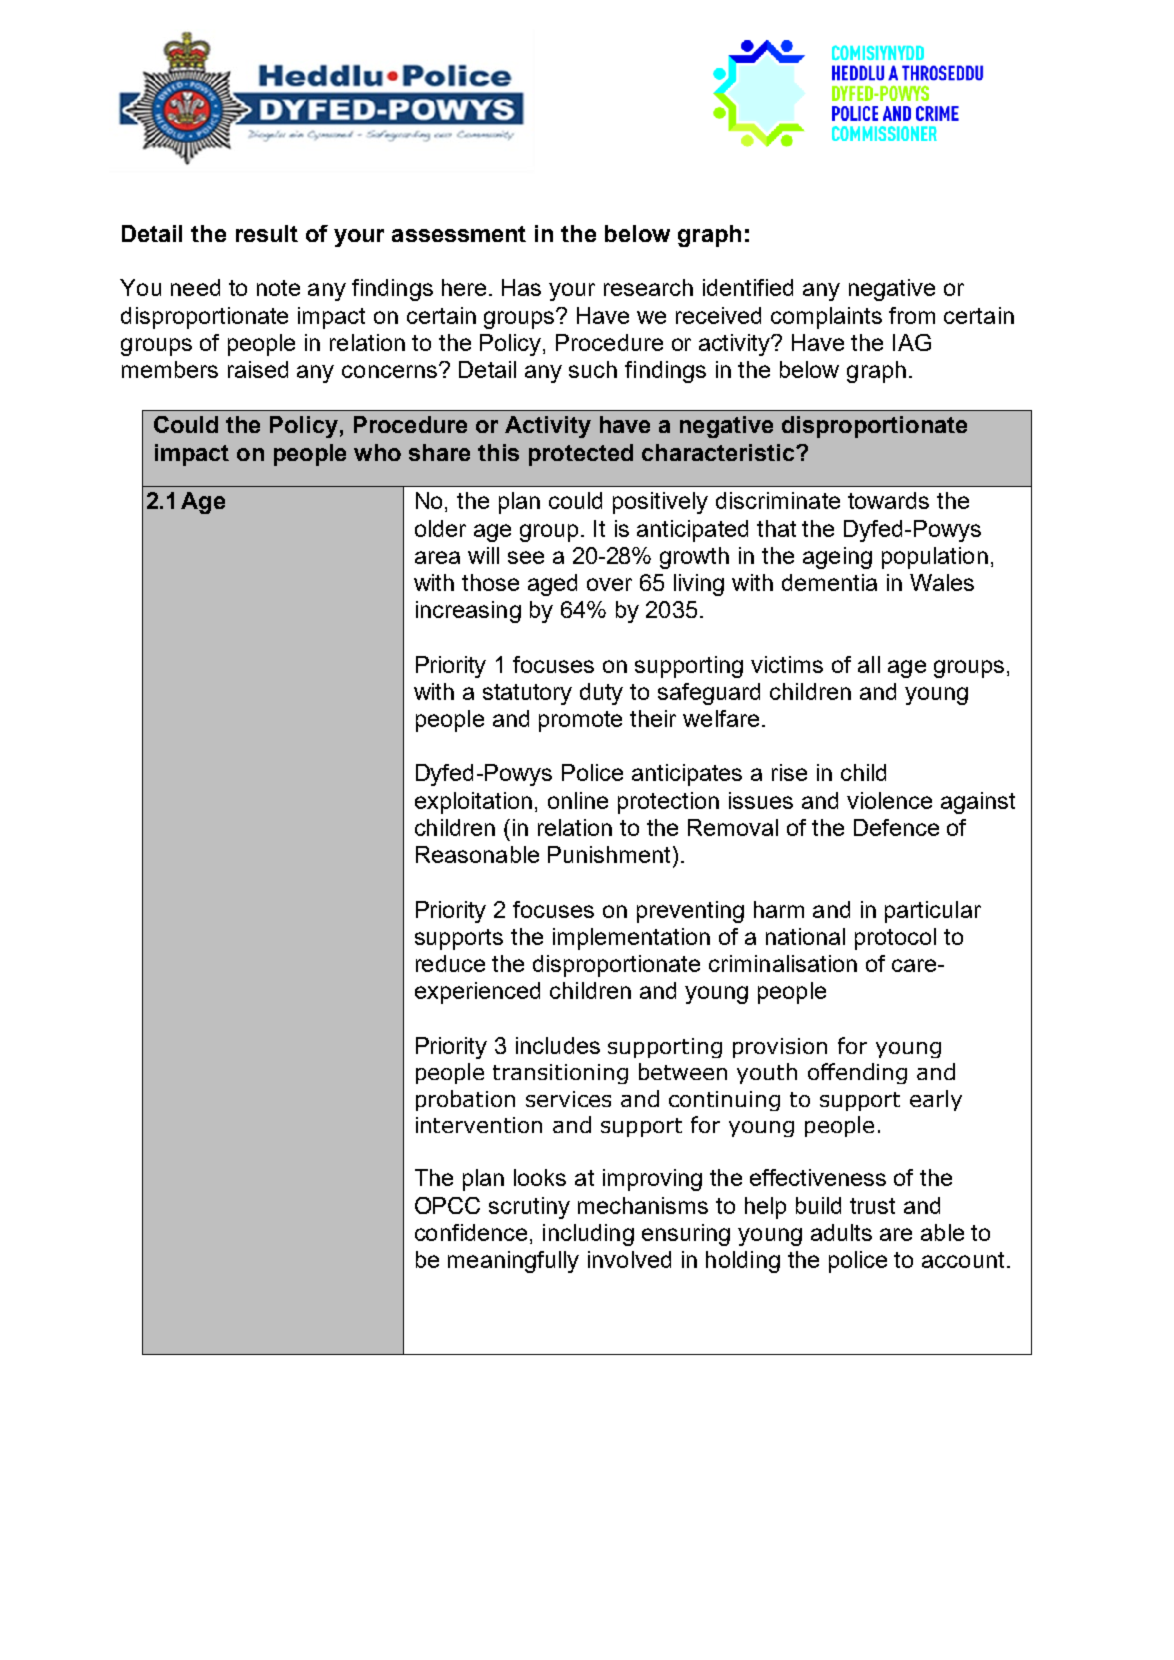 The width and height of the screenshot is (1174, 1660). What do you see at coordinates (888, 500) in the screenshot?
I see `towards` at bounding box center [888, 500].
